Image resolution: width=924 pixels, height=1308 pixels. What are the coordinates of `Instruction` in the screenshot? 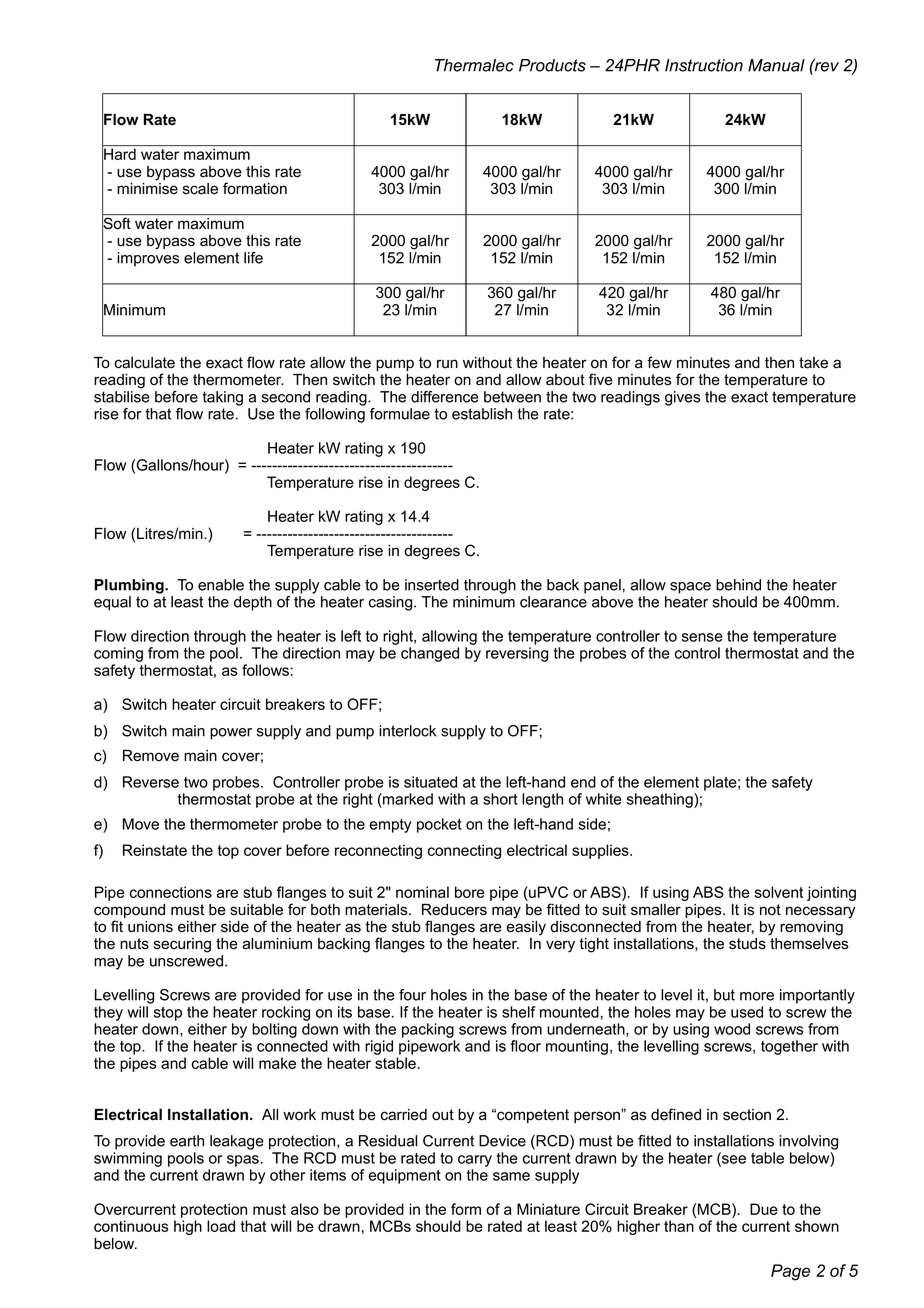 It's located at (704, 65).
